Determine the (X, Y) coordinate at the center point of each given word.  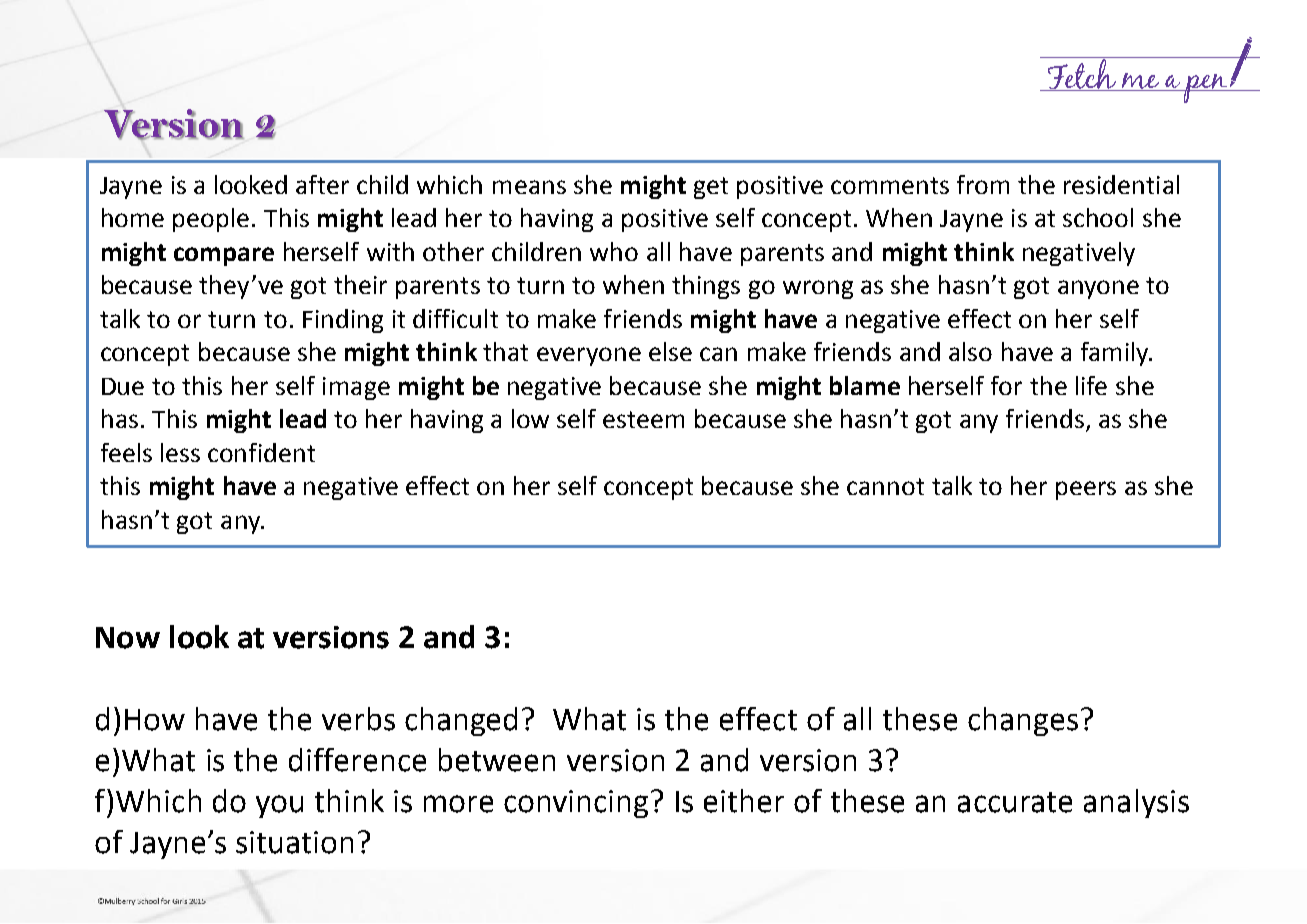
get (711, 188)
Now (128, 638)
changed (461, 721)
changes (1023, 721)
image (356, 388)
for (1006, 385)
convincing (576, 804)
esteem (643, 419)
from (983, 184)
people (211, 220)
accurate (1015, 802)
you (279, 806)
